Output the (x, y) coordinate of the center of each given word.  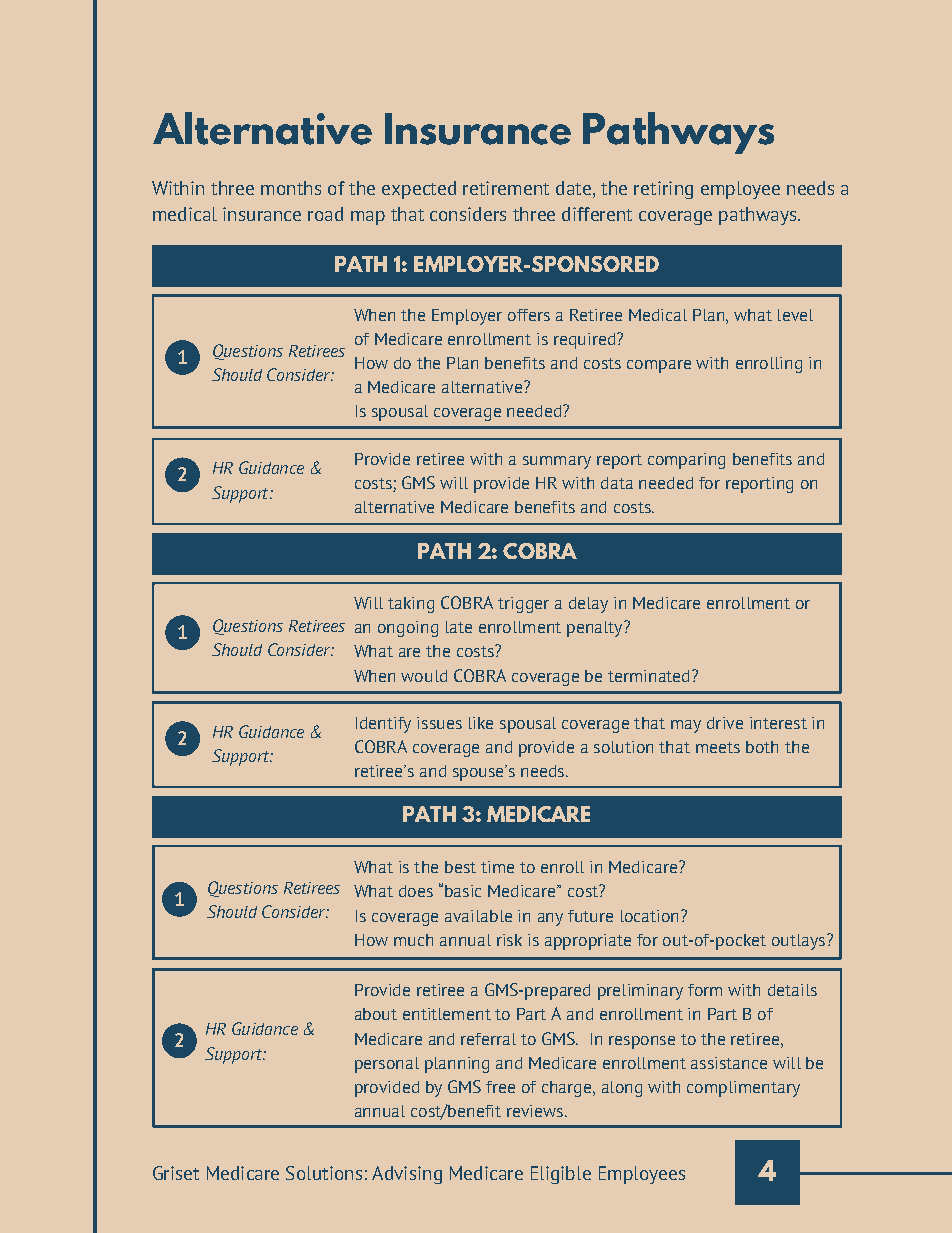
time (497, 867)
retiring (663, 190)
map (368, 218)
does (416, 891)
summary (557, 462)
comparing (686, 461)
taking (411, 605)
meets (718, 747)
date (573, 188)
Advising (407, 1175)
